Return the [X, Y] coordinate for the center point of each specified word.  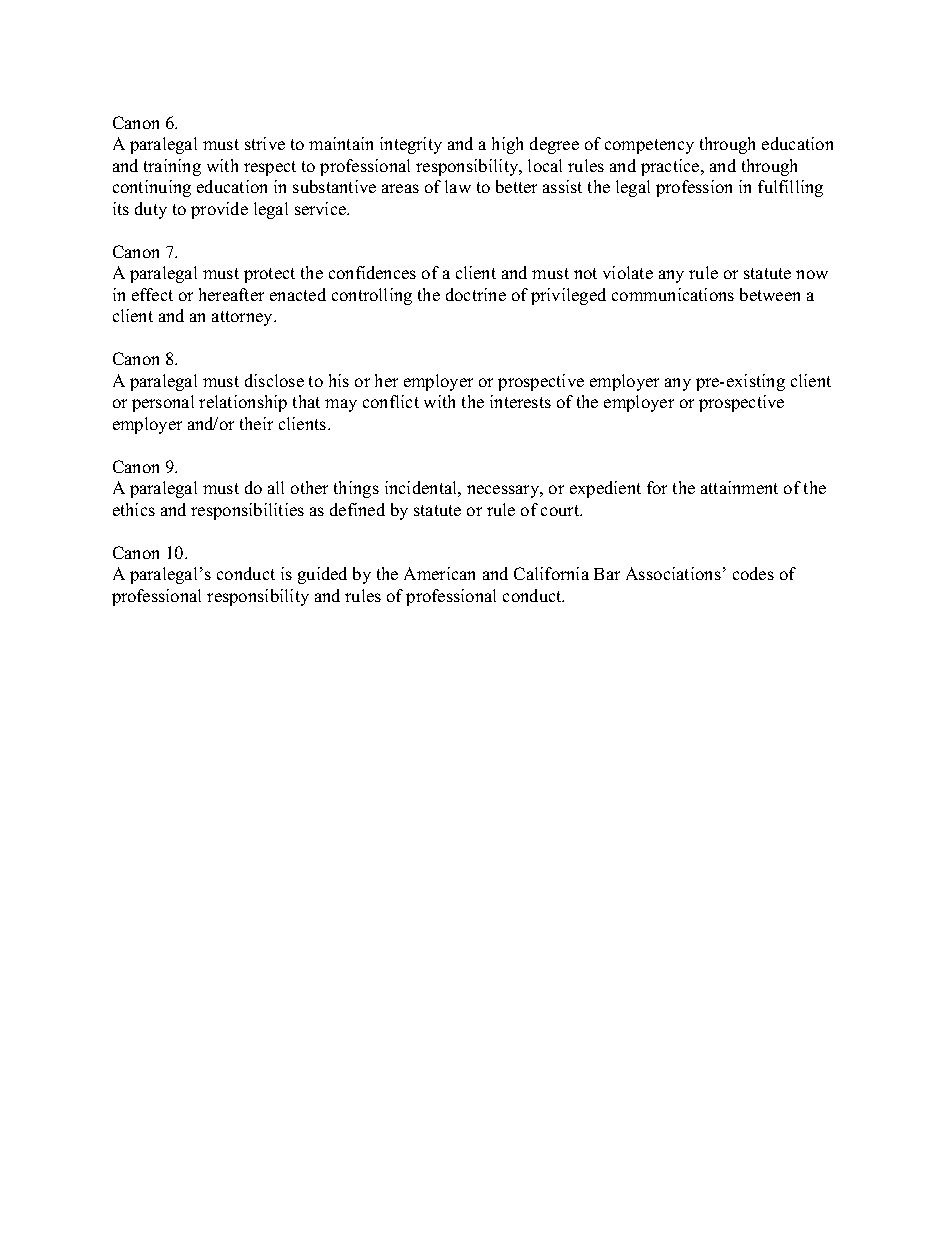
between [770, 294]
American [439, 573]
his [339, 380]
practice [671, 167]
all [276, 487]
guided [322, 575]
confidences [372, 272]
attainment [739, 487]
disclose [274, 380]
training [172, 167]
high [507, 145]
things [356, 489]
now [812, 274]
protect [269, 275]
